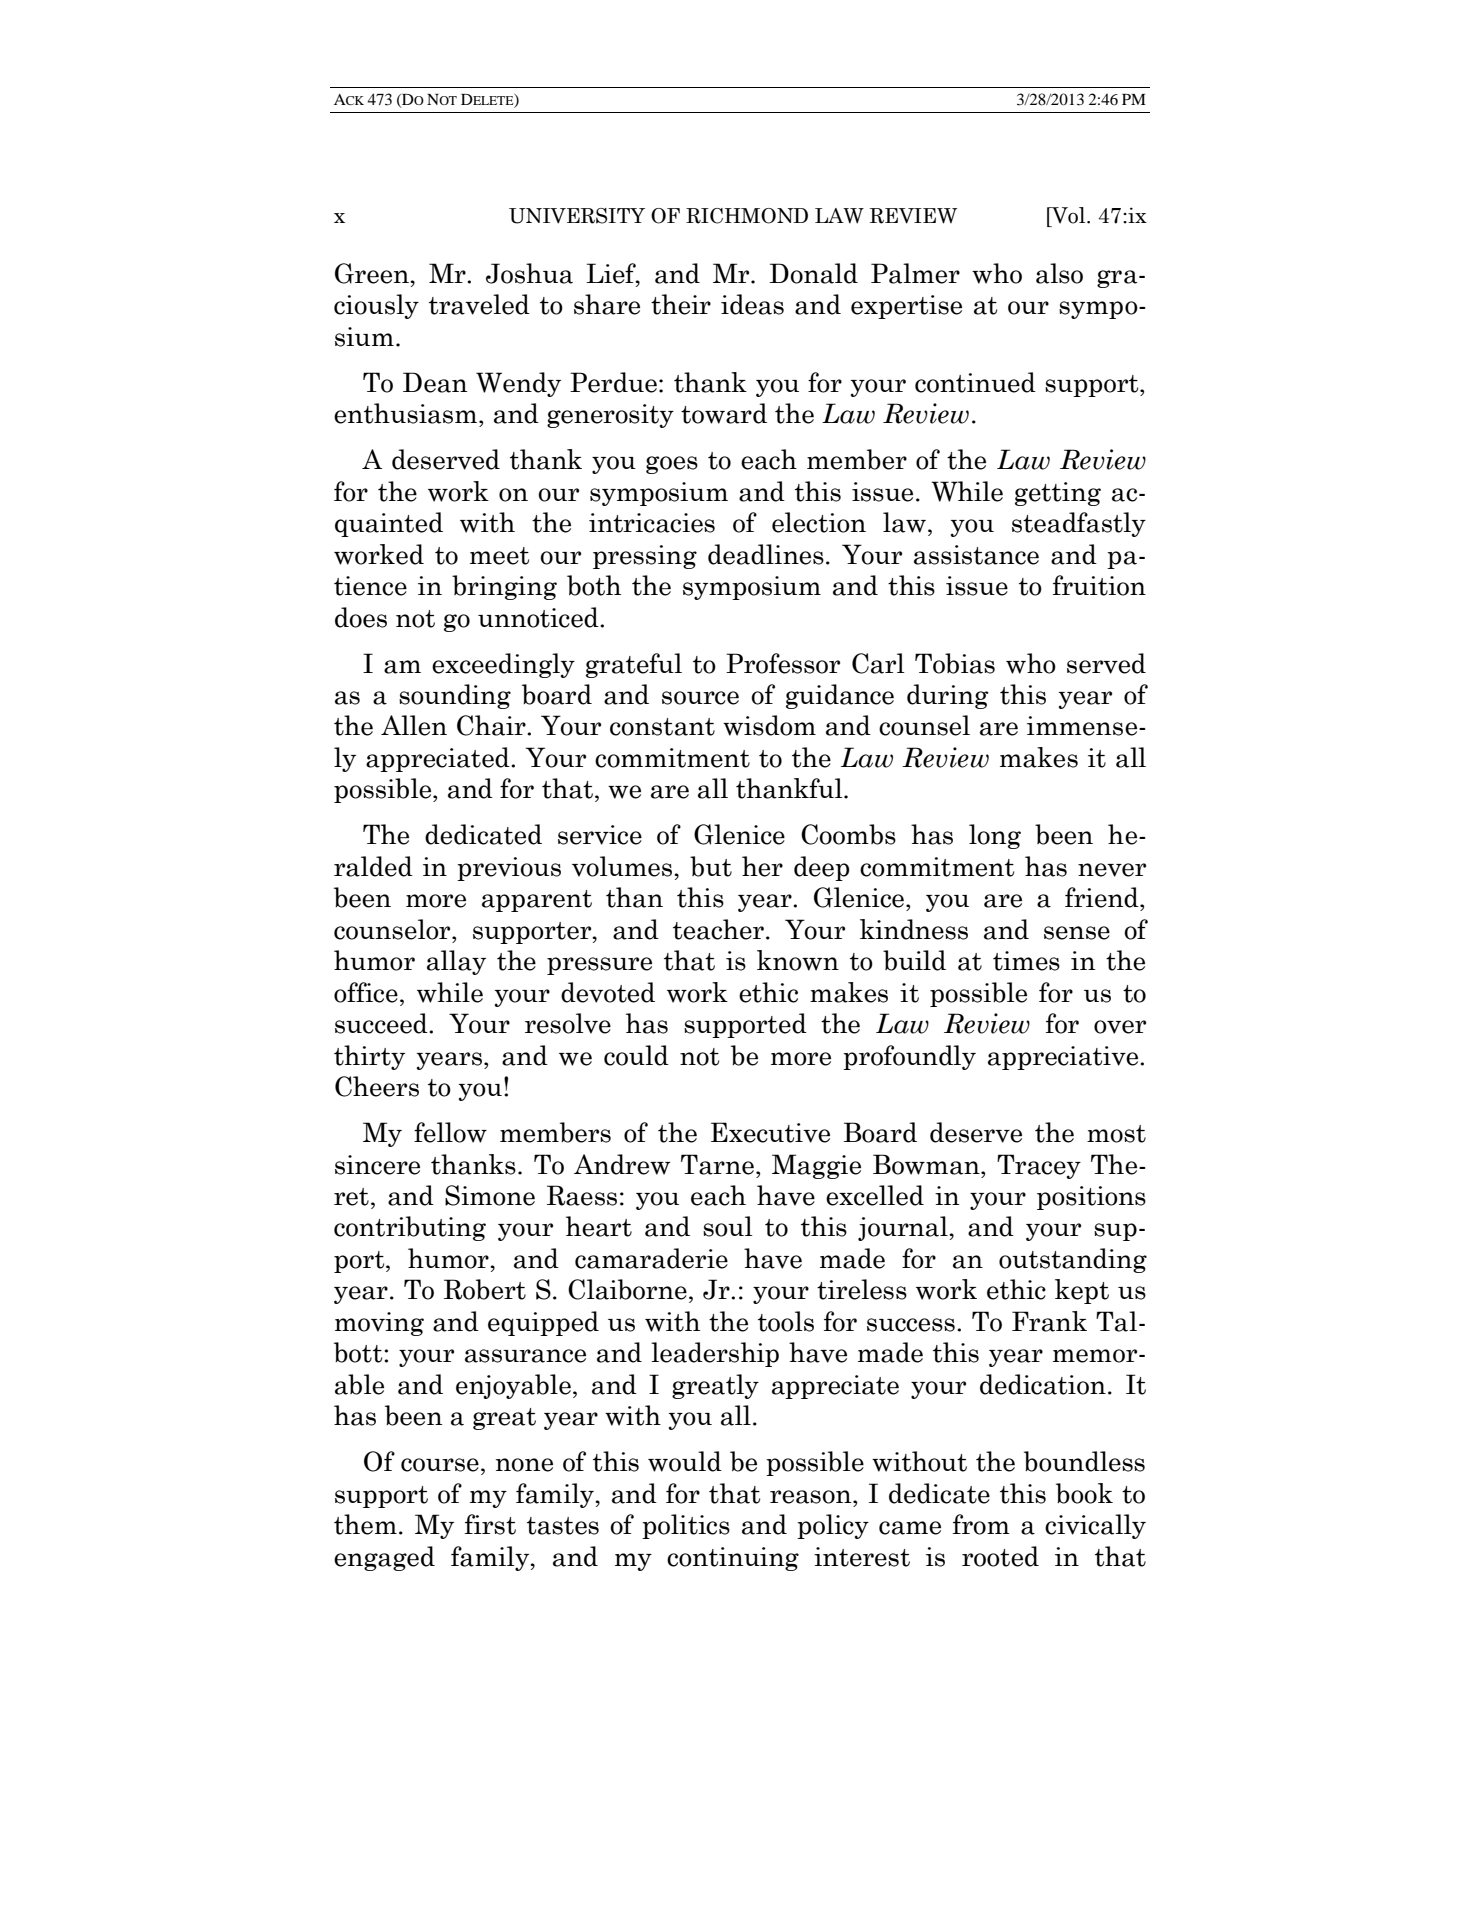 This screenshot has height=1916, width=1480. What do you see at coordinates (1026, 961) in the screenshot?
I see `times` at bounding box center [1026, 961].
